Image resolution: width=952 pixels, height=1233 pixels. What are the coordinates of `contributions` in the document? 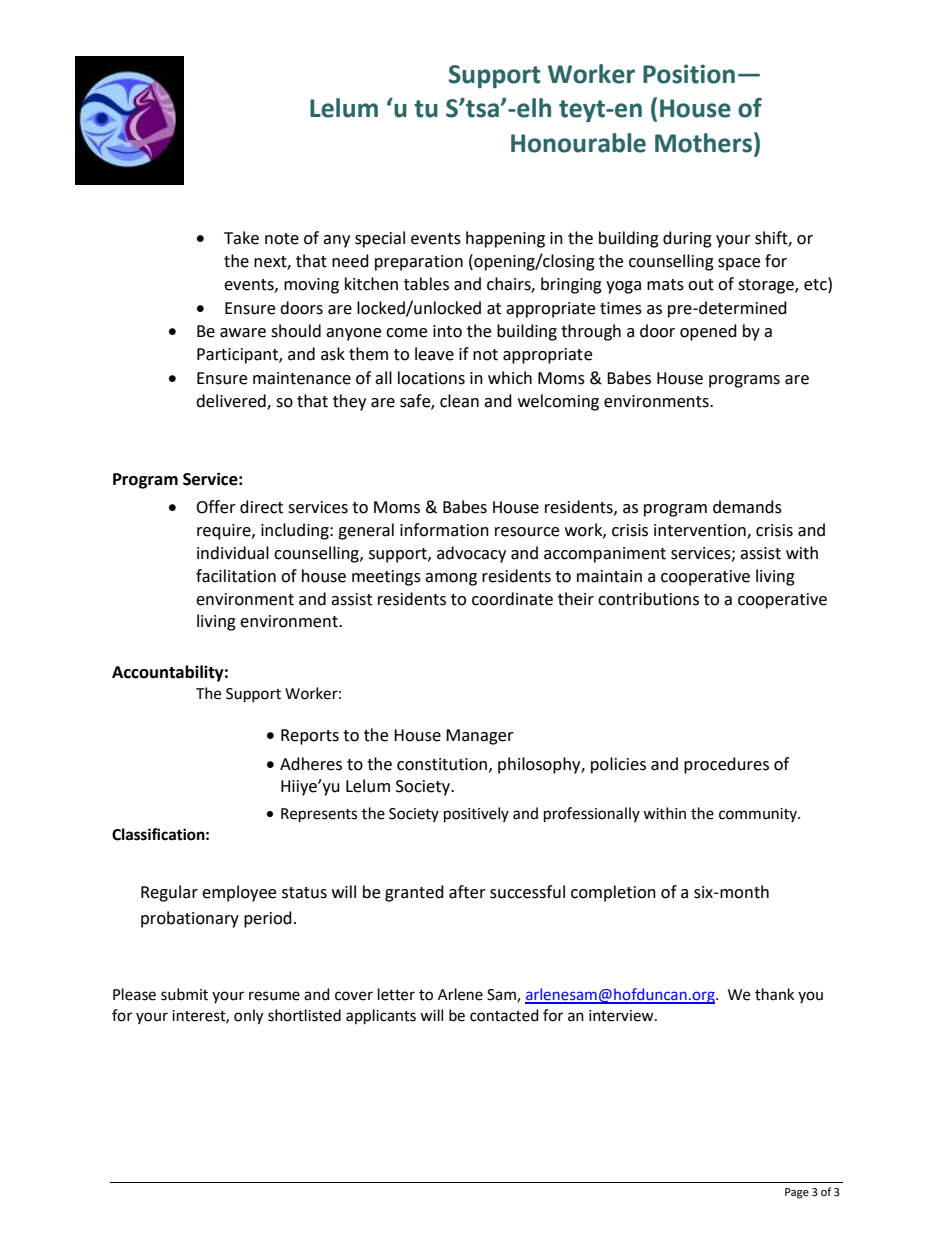 It's located at (648, 599).
